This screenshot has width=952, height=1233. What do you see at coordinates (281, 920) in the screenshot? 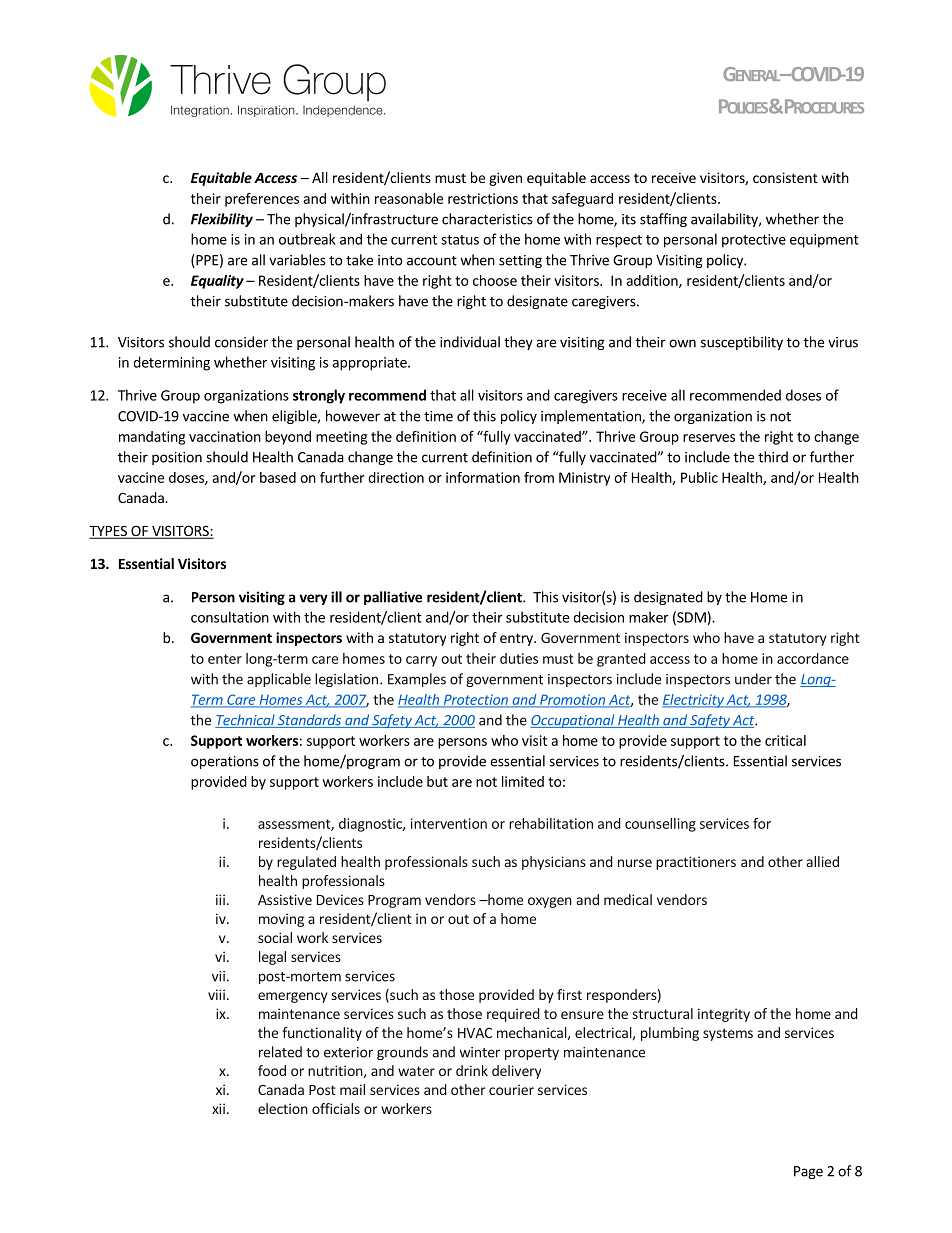
I see `moving` at bounding box center [281, 920].
